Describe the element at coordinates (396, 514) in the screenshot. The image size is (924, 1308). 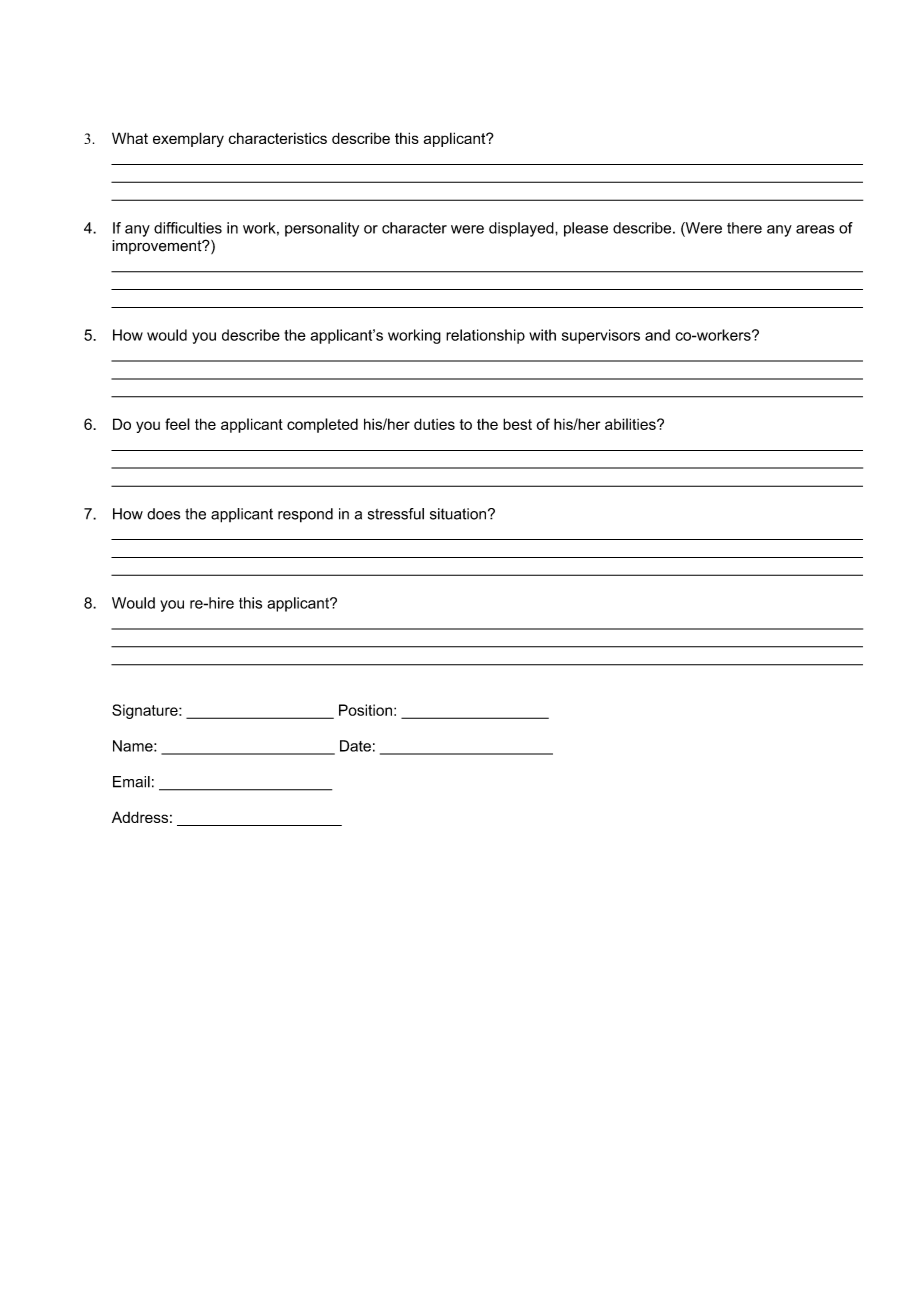
I see `stressful` at that location.
